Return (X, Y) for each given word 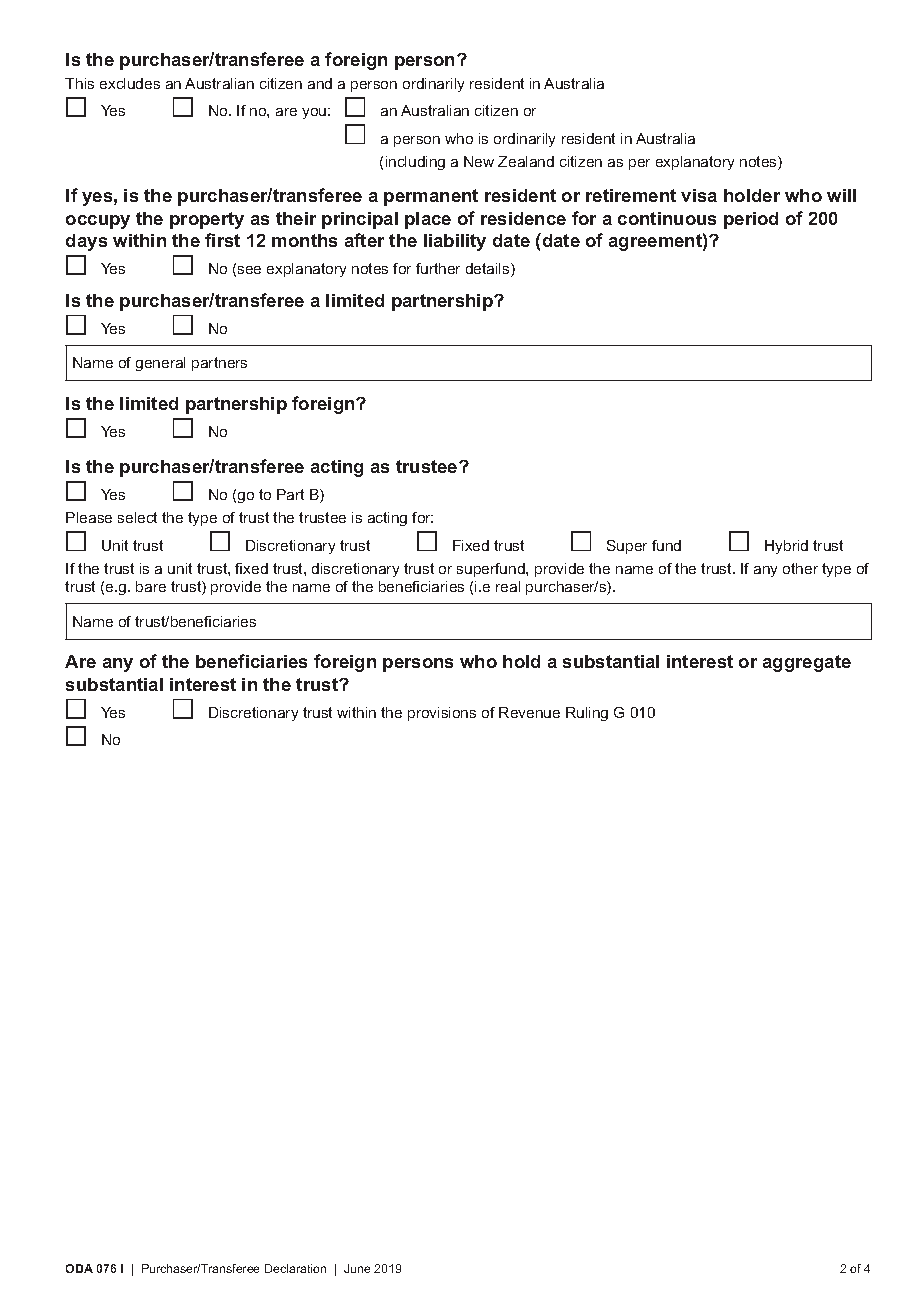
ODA (79, 1268)
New (479, 161)
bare (151, 586)
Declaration (295, 1268)
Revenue (529, 712)
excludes (130, 83)
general (160, 364)
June (357, 1268)
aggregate (807, 663)
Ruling (587, 714)
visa (699, 195)
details (489, 270)
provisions (442, 714)
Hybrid (786, 547)
